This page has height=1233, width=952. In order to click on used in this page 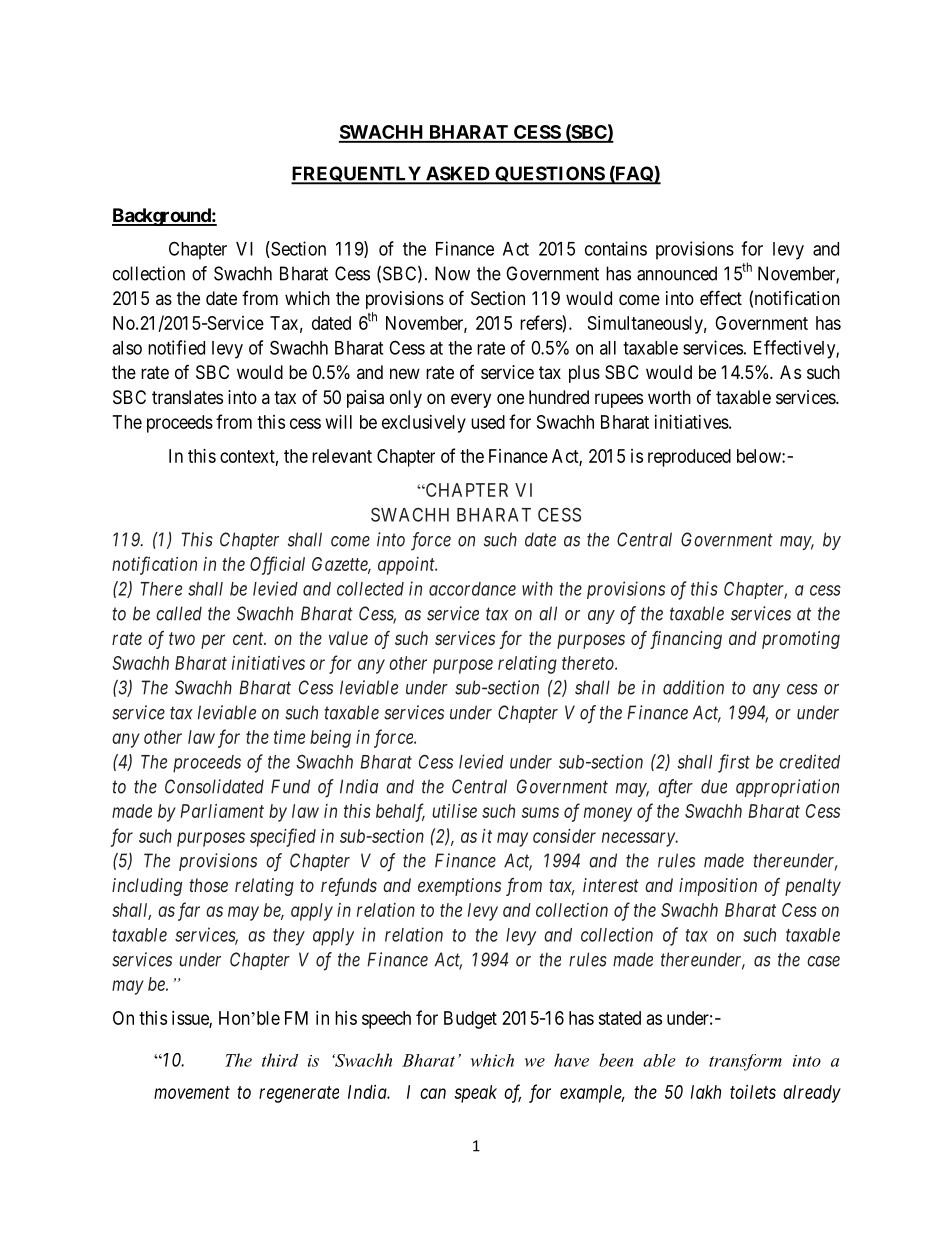, I will do `click(488, 422)`.
